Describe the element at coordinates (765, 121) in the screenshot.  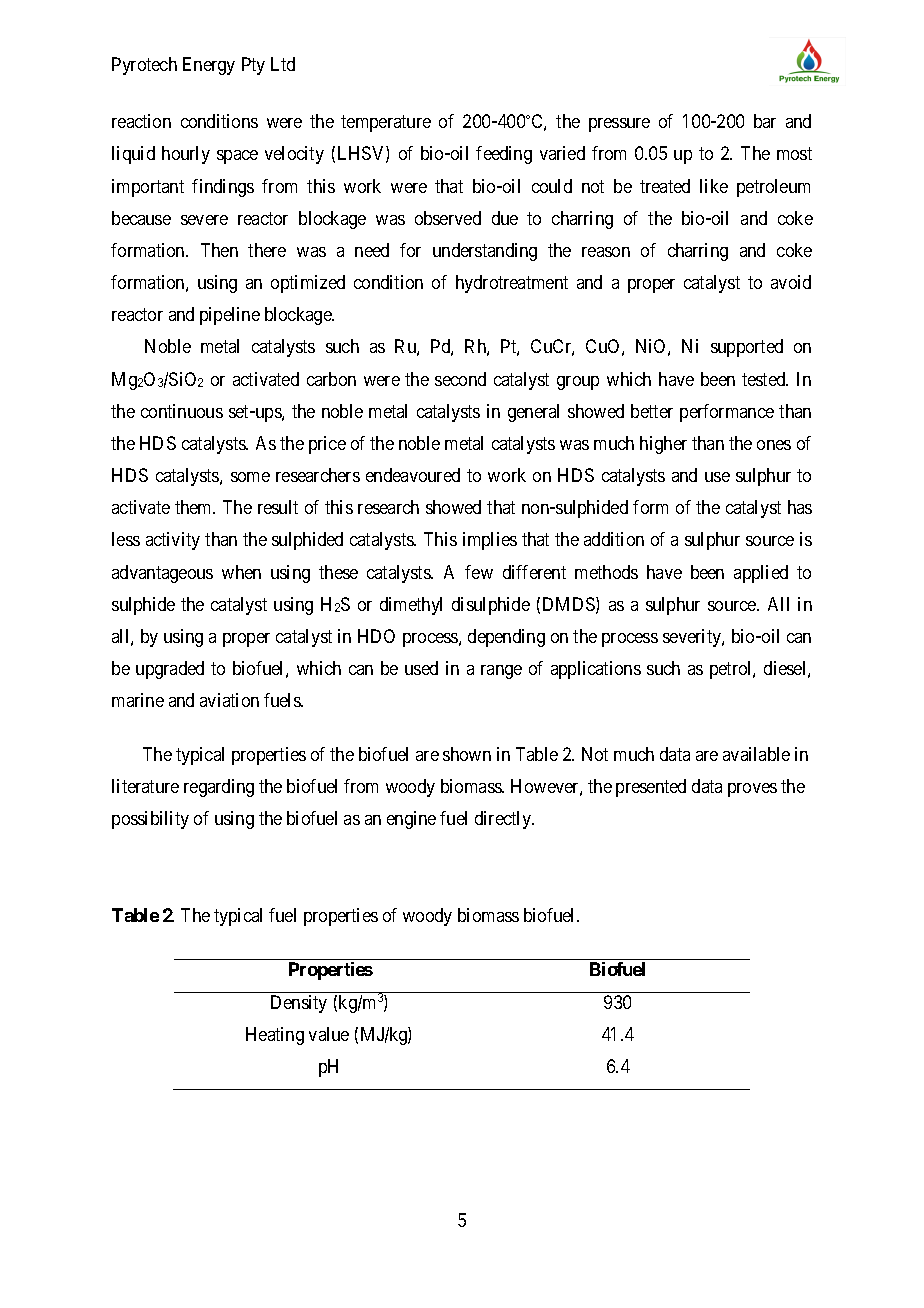
I see `bar` at that location.
